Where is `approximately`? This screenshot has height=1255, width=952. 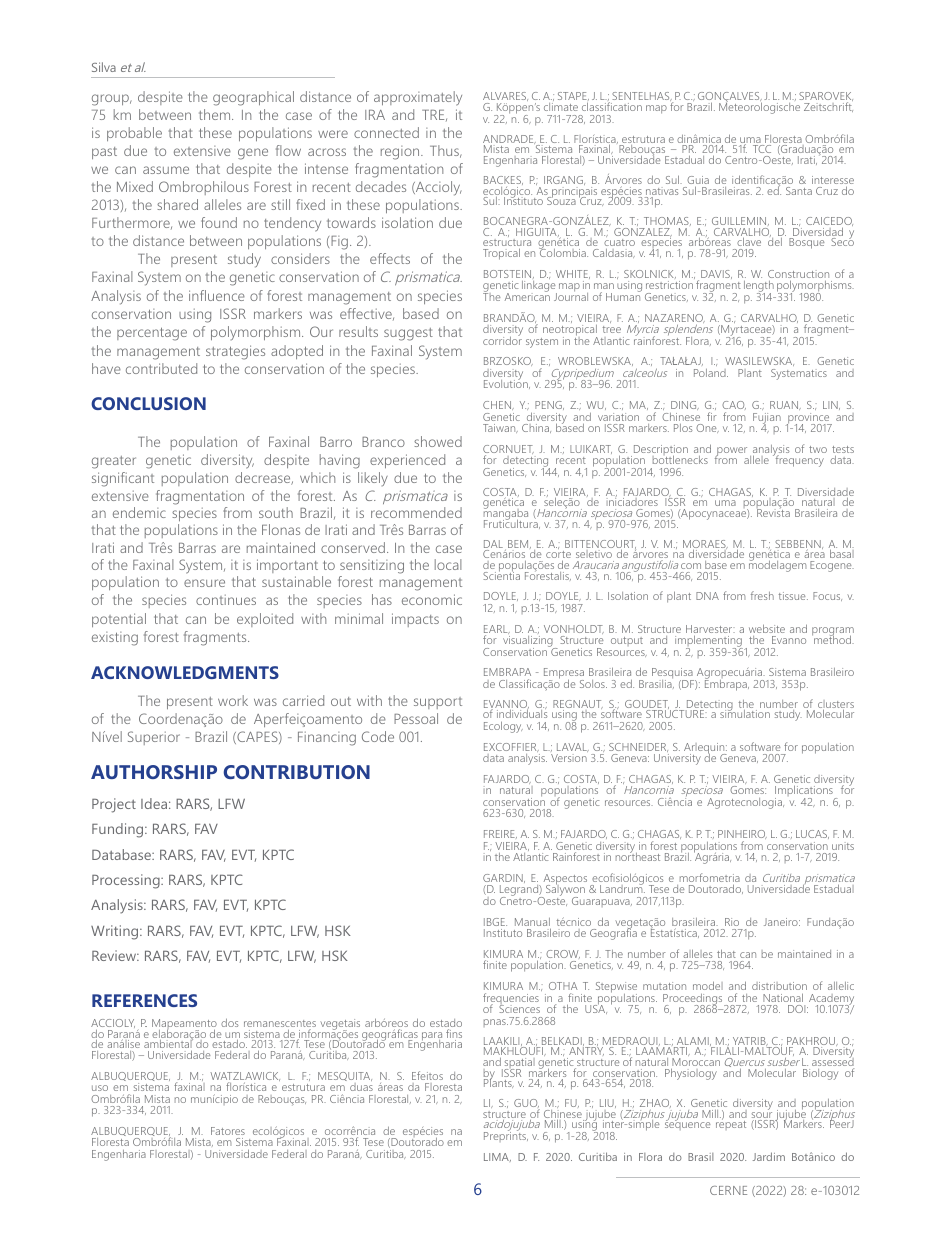
approximately is located at coordinates (418, 98).
